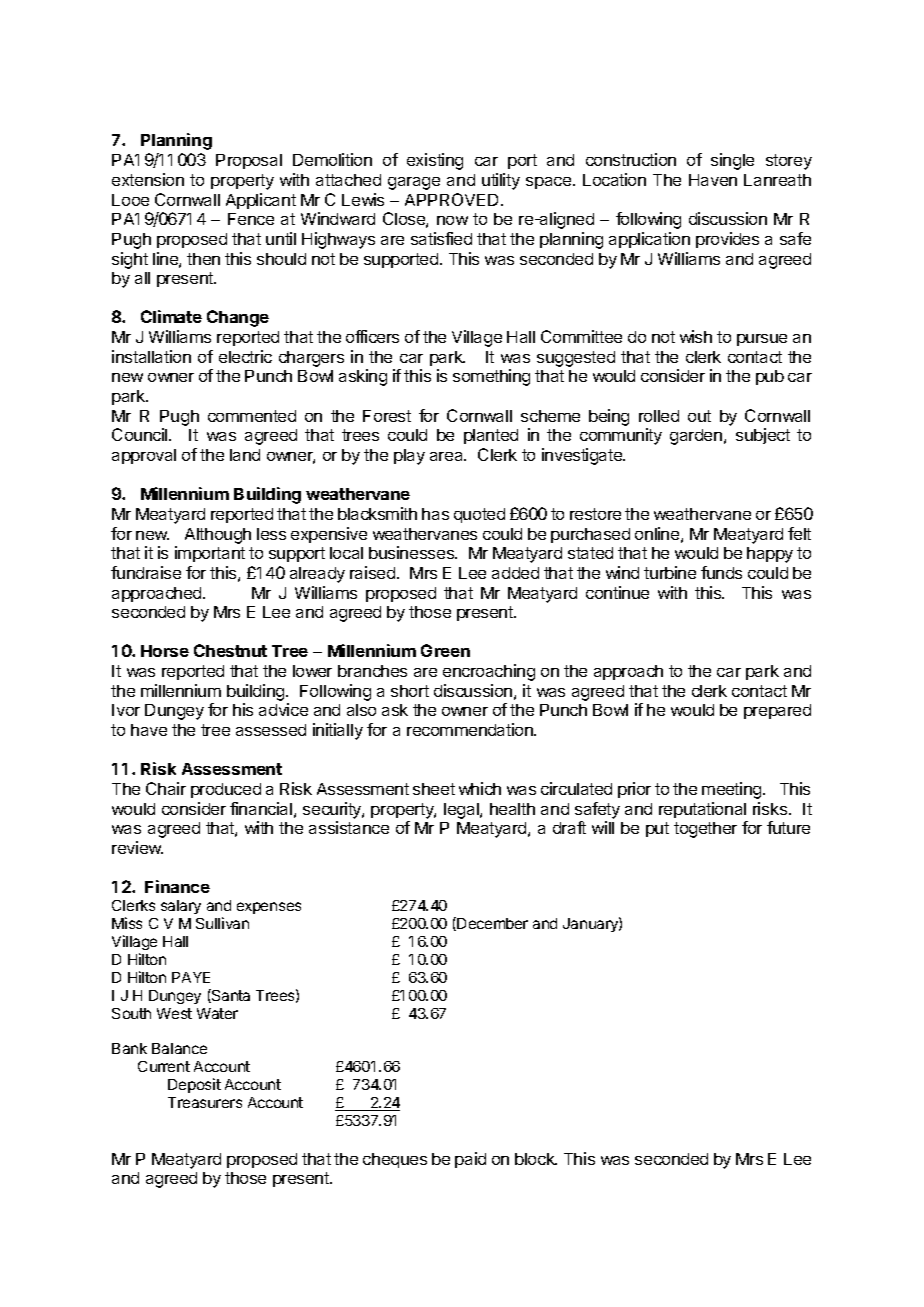 This screenshot has height=1307, width=924. What do you see at coordinates (165, 651) in the screenshot?
I see `Horse` at bounding box center [165, 651].
